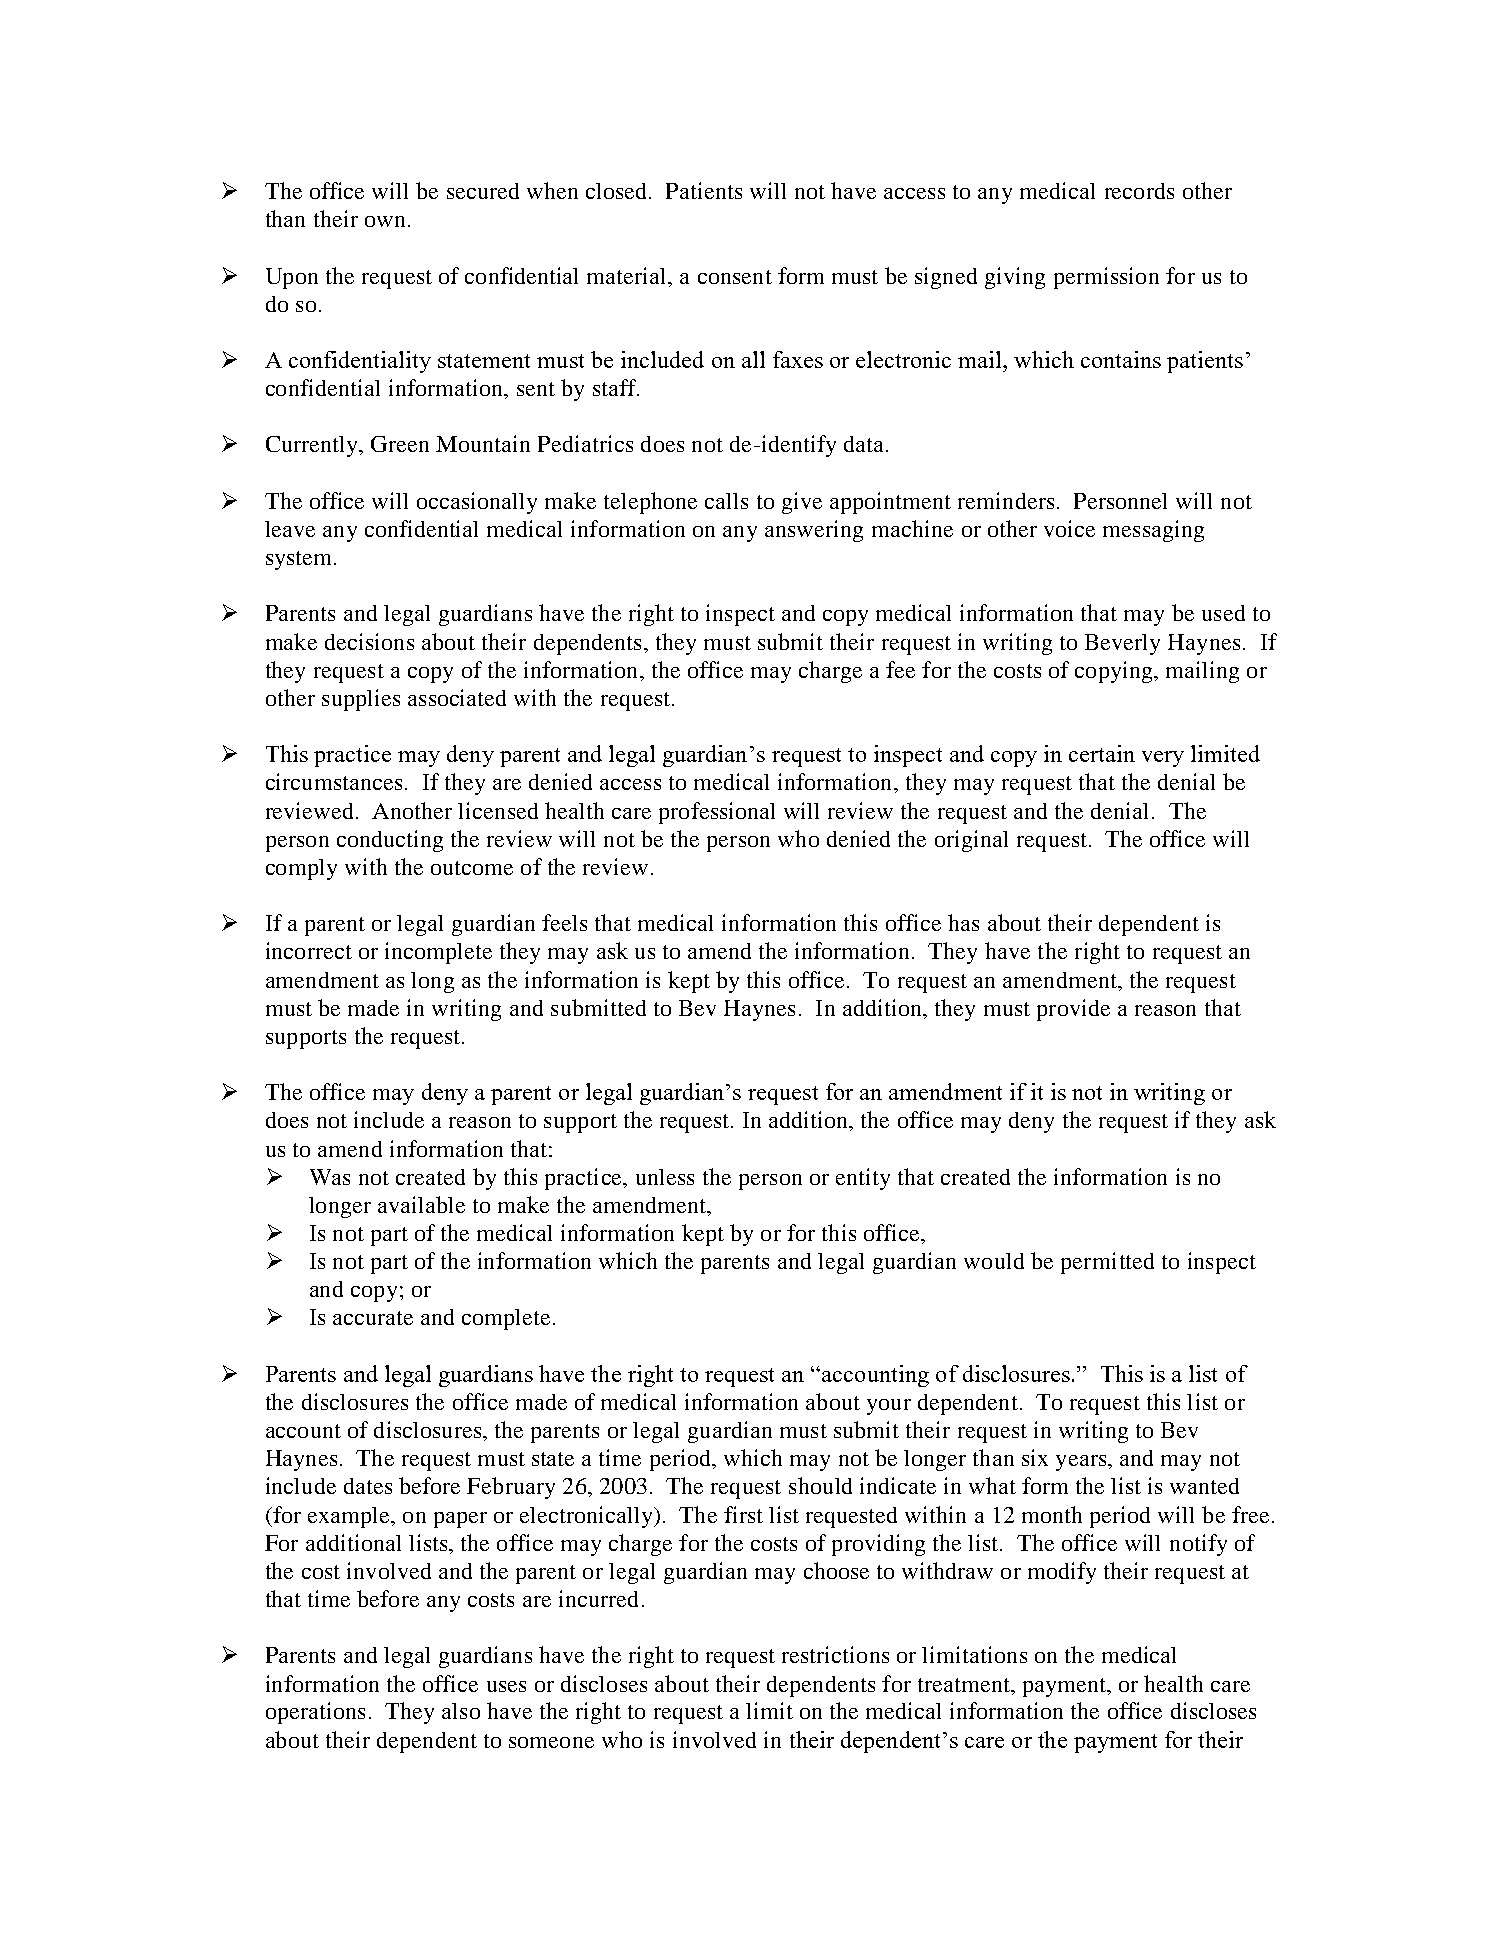 The height and width of the document is (1939, 1499). Describe the element at coordinates (1139, 191) in the document. I see `records` at that location.
